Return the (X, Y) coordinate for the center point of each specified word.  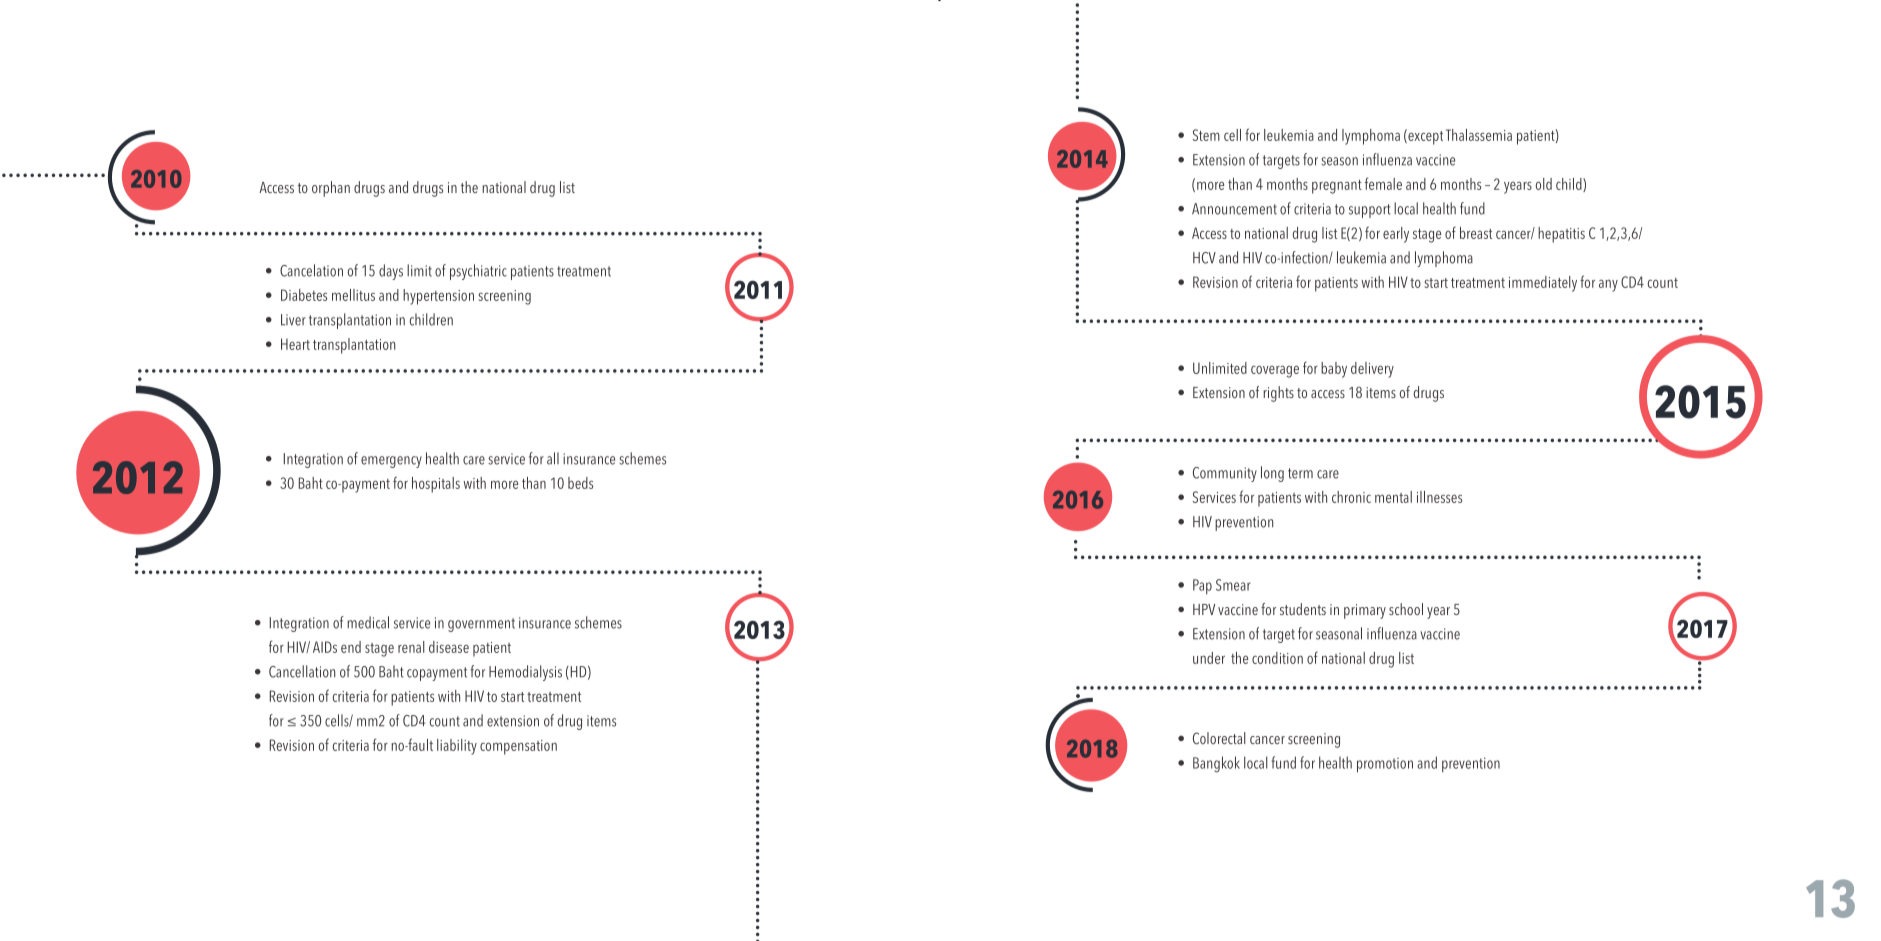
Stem (1206, 135)
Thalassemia (1479, 135)
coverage (1275, 371)
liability (457, 747)
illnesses (1439, 497)
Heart (295, 344)
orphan (331, 189)
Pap (1202, 586)
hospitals (436, 485)
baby (1334, 370)
